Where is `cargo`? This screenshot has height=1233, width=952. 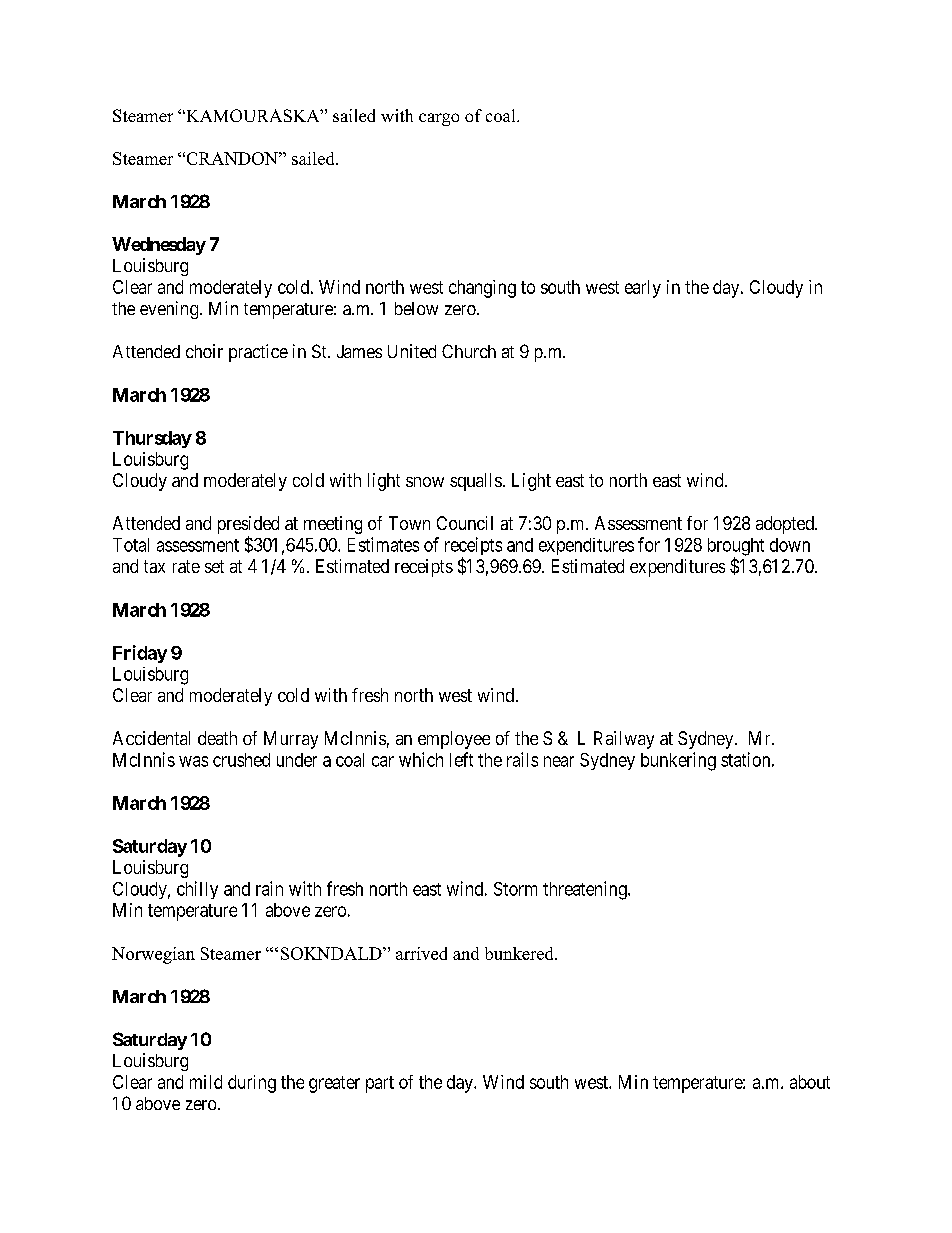
cargo is located at coordinates (439, 119).
